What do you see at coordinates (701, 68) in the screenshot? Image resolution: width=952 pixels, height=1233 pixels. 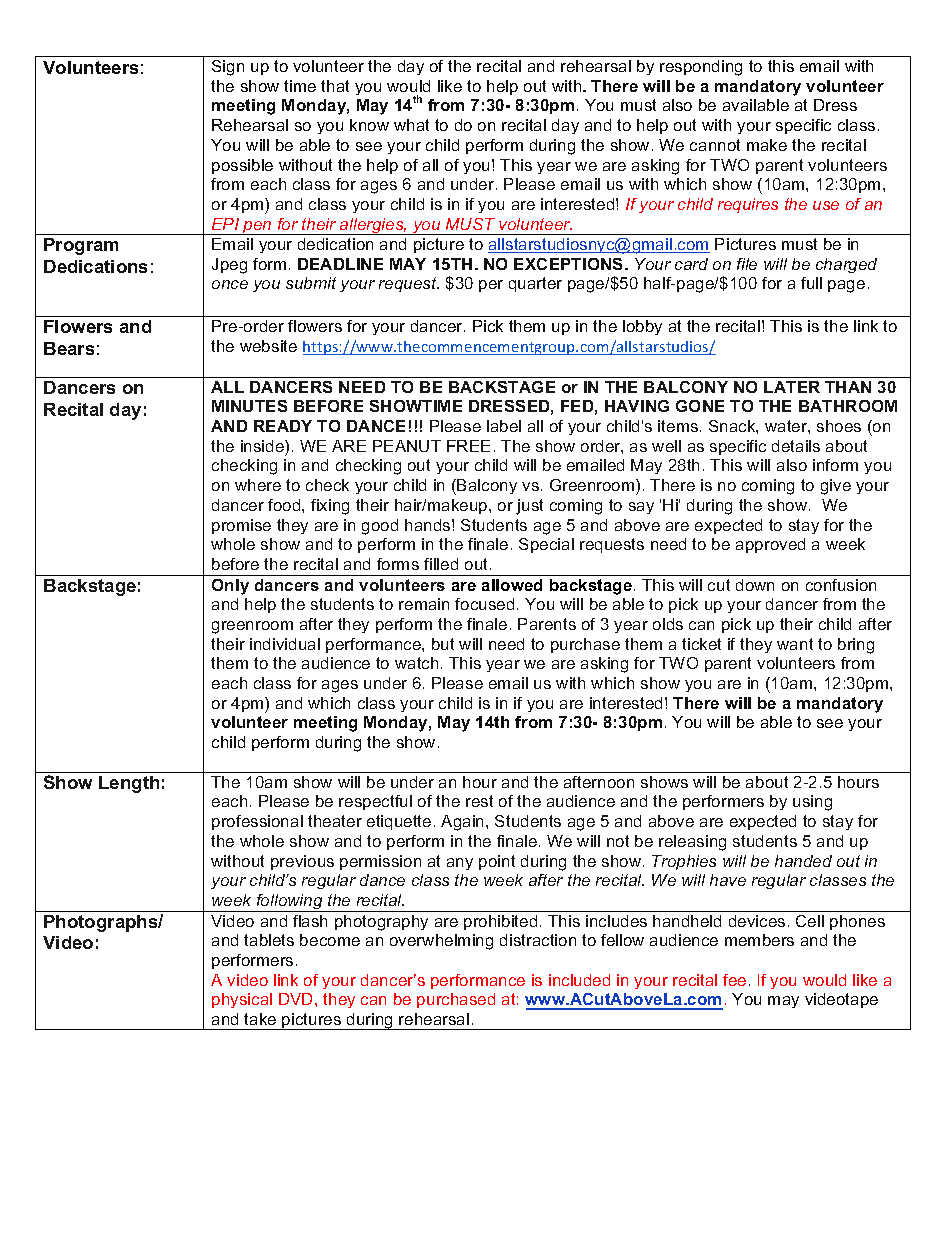 I see `responding` at bounding box center [701, 68].
